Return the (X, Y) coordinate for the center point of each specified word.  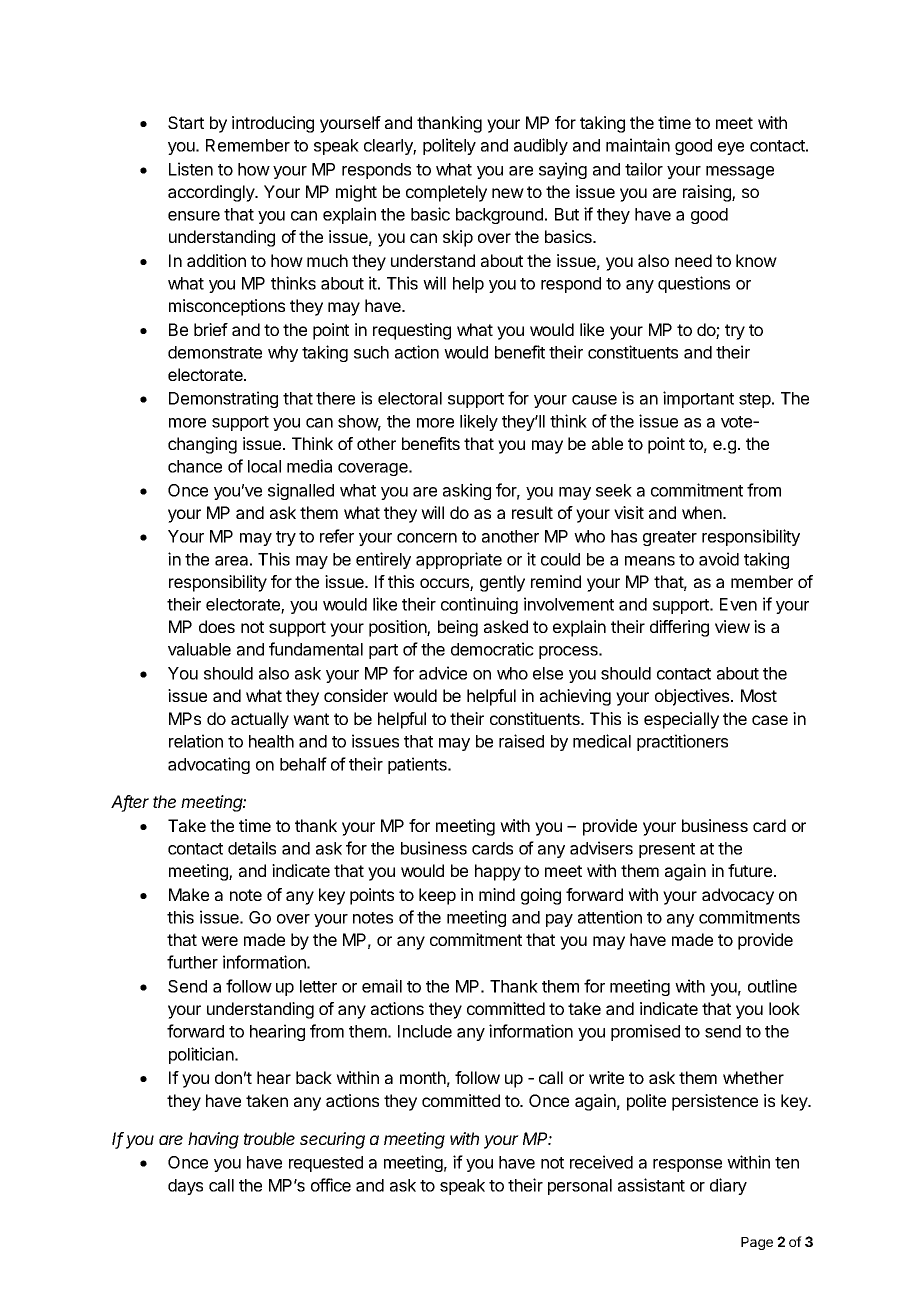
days (185, 1187)
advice (443, 673)
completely (446, 193)
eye (731, 148)
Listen (191, 169)
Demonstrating (223, 399)
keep (437, 896)
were (219, 941)
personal (580, 1187)
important (698, 399)
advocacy (738, 896)
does (217, 626)
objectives (693, 697)
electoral (410, 398)
